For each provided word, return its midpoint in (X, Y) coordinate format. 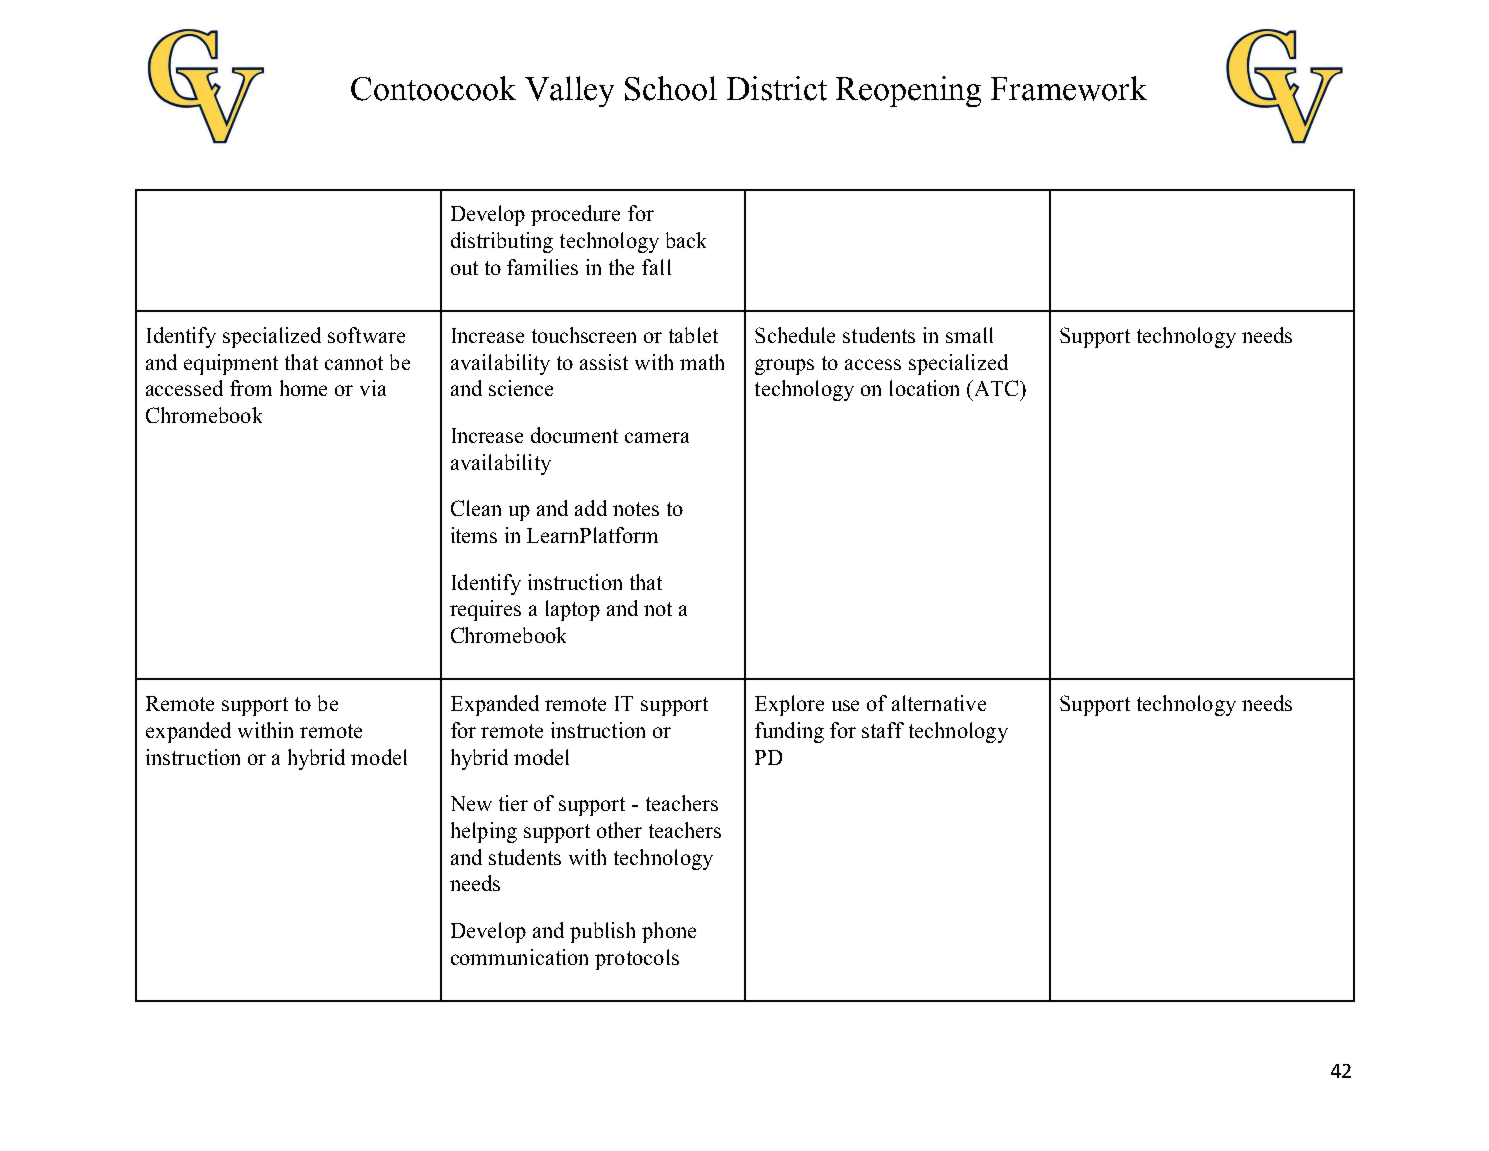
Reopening (908, 91)
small (969, 335)
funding (789, 732)
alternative (939, 703)
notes (636, 509)
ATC (996, 388)
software (366, 335)
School (671, 88)
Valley (569, 91)
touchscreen (584, 335)
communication (519, 957)
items (474, 535)
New (471, 803)
